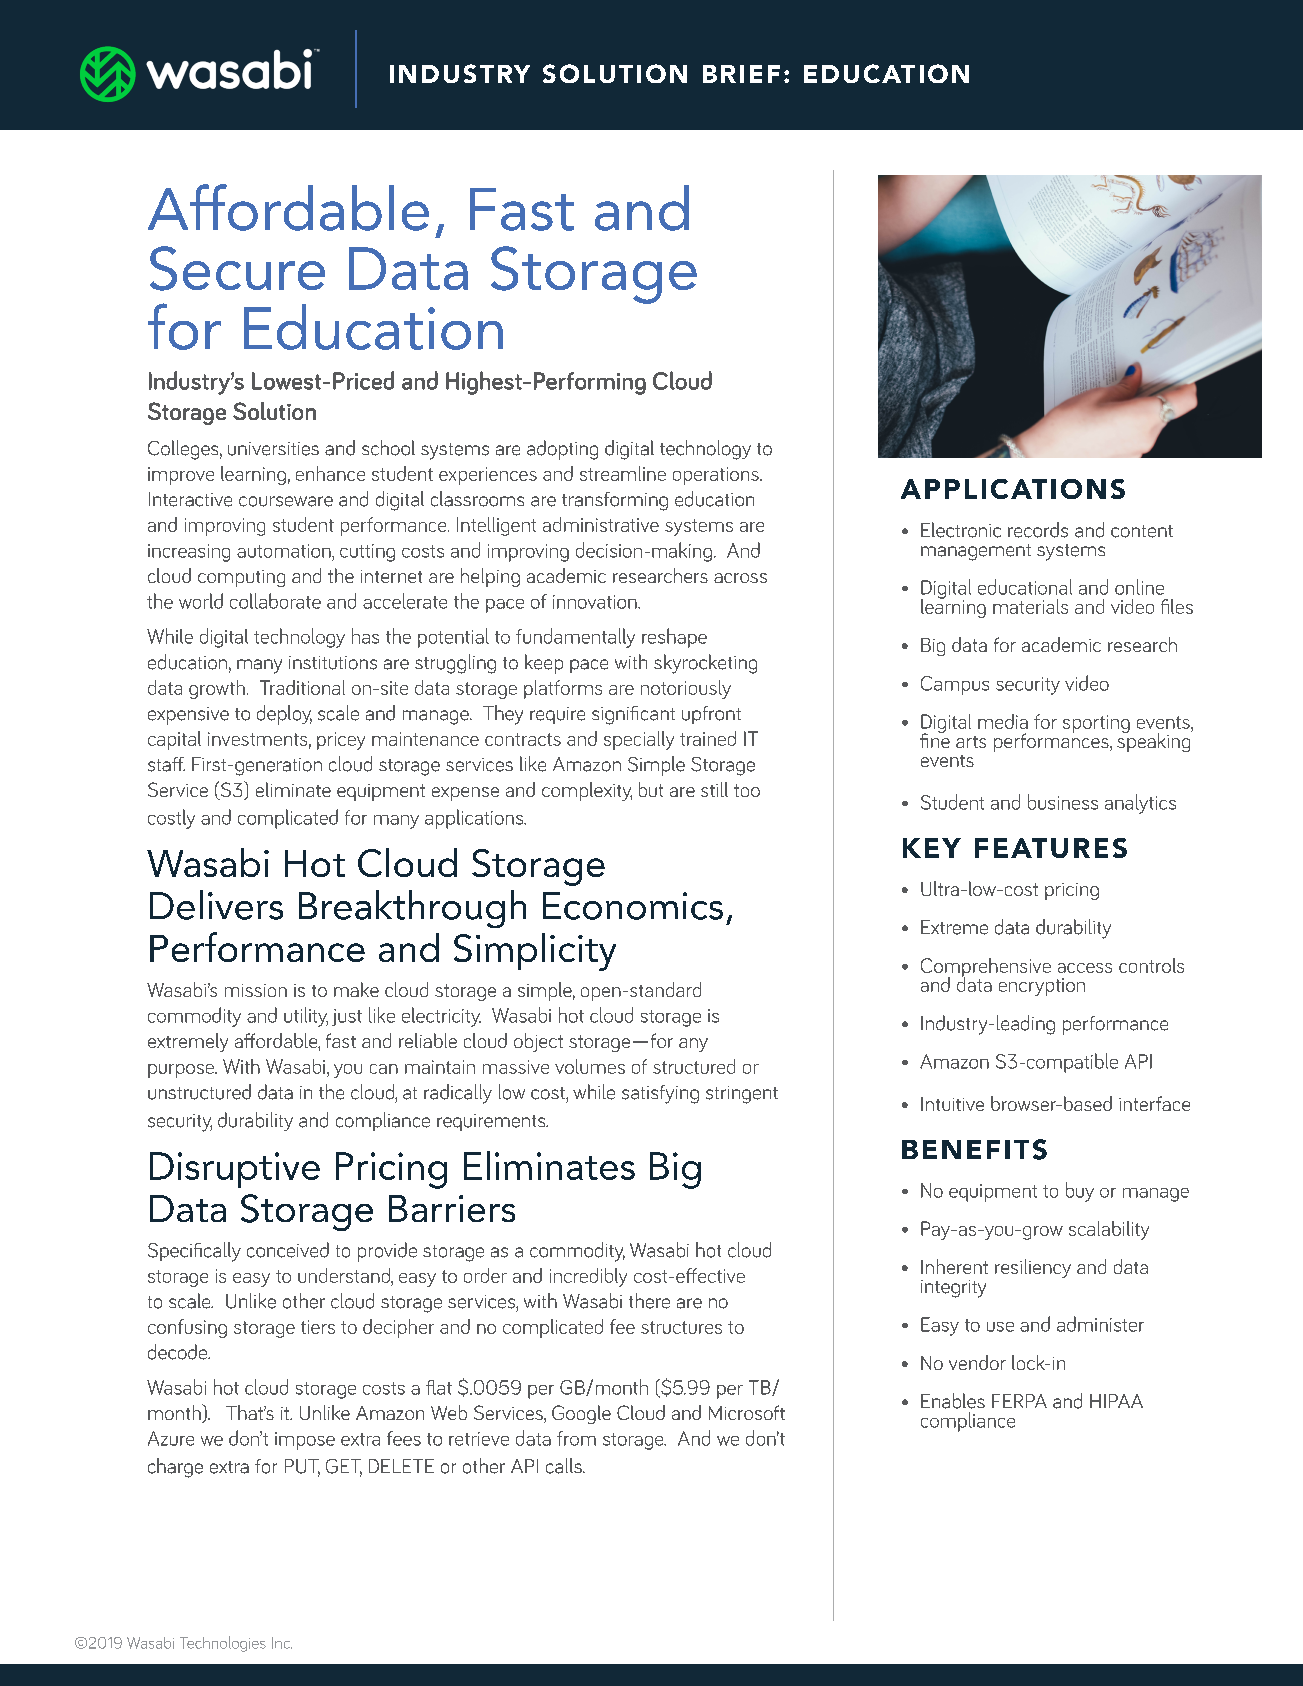  I want to click on collaborate, so click(275, 601).
